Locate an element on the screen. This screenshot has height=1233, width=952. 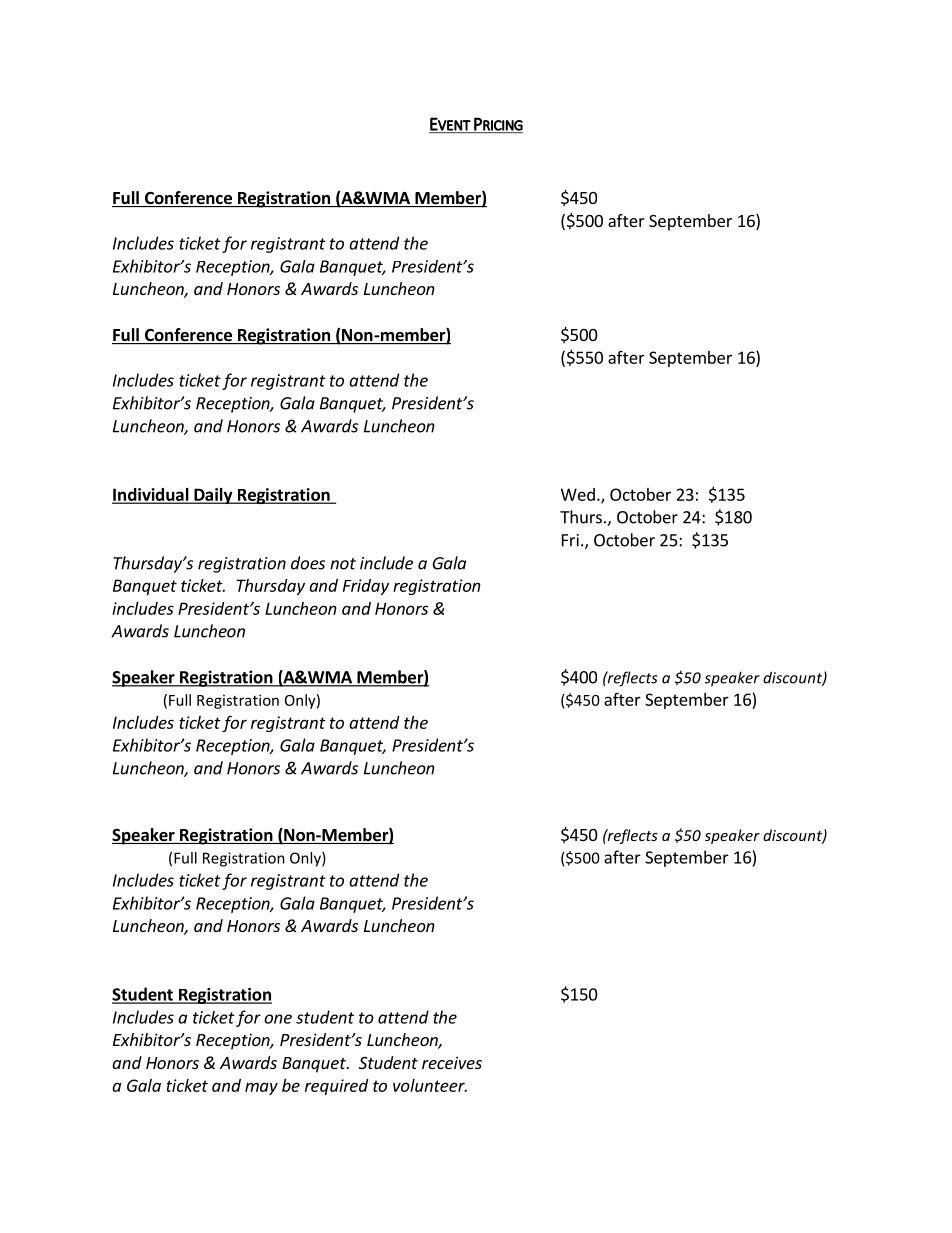
not is located at coordinates (343, 564).
